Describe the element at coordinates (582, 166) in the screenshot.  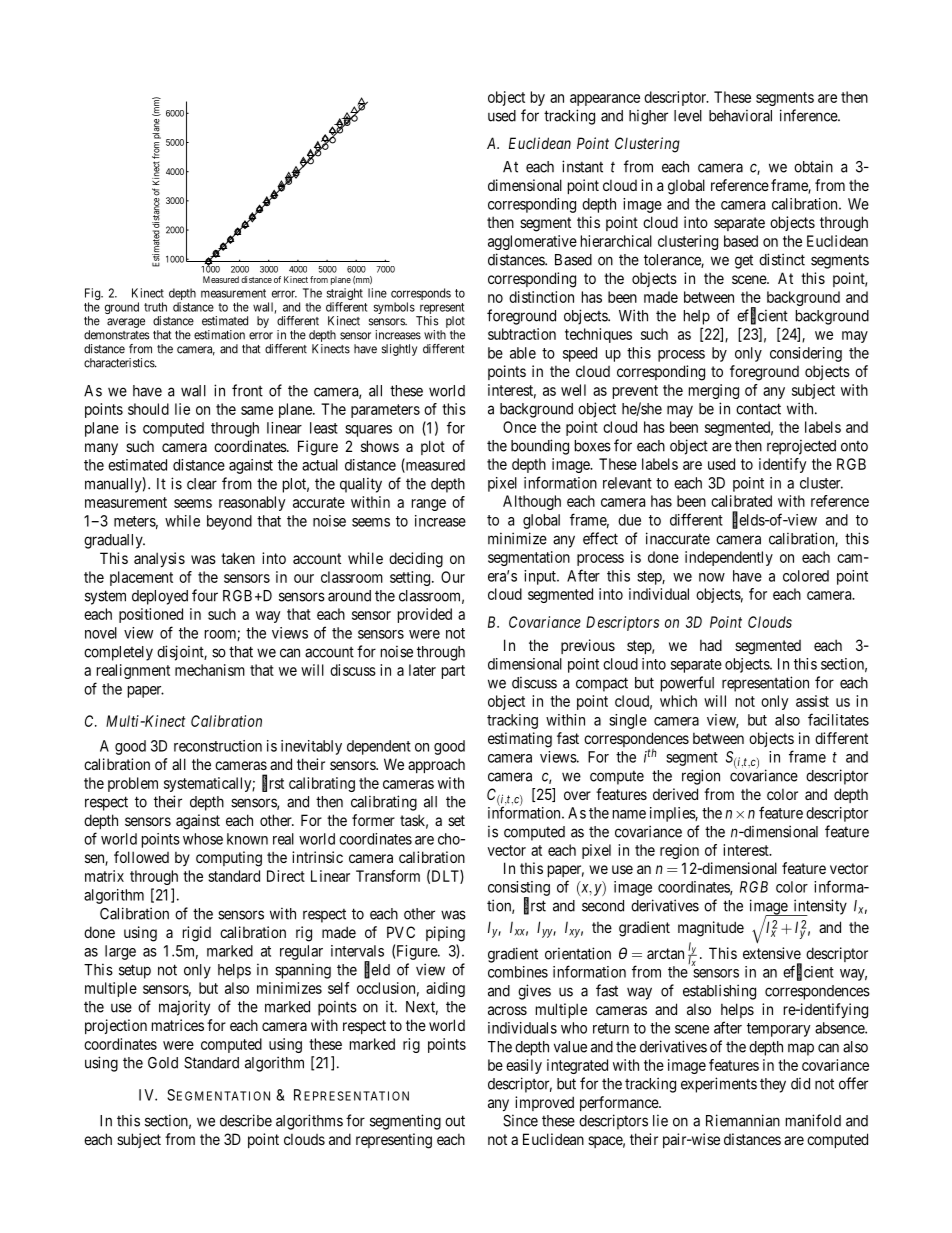
I see `instant` at that location.
